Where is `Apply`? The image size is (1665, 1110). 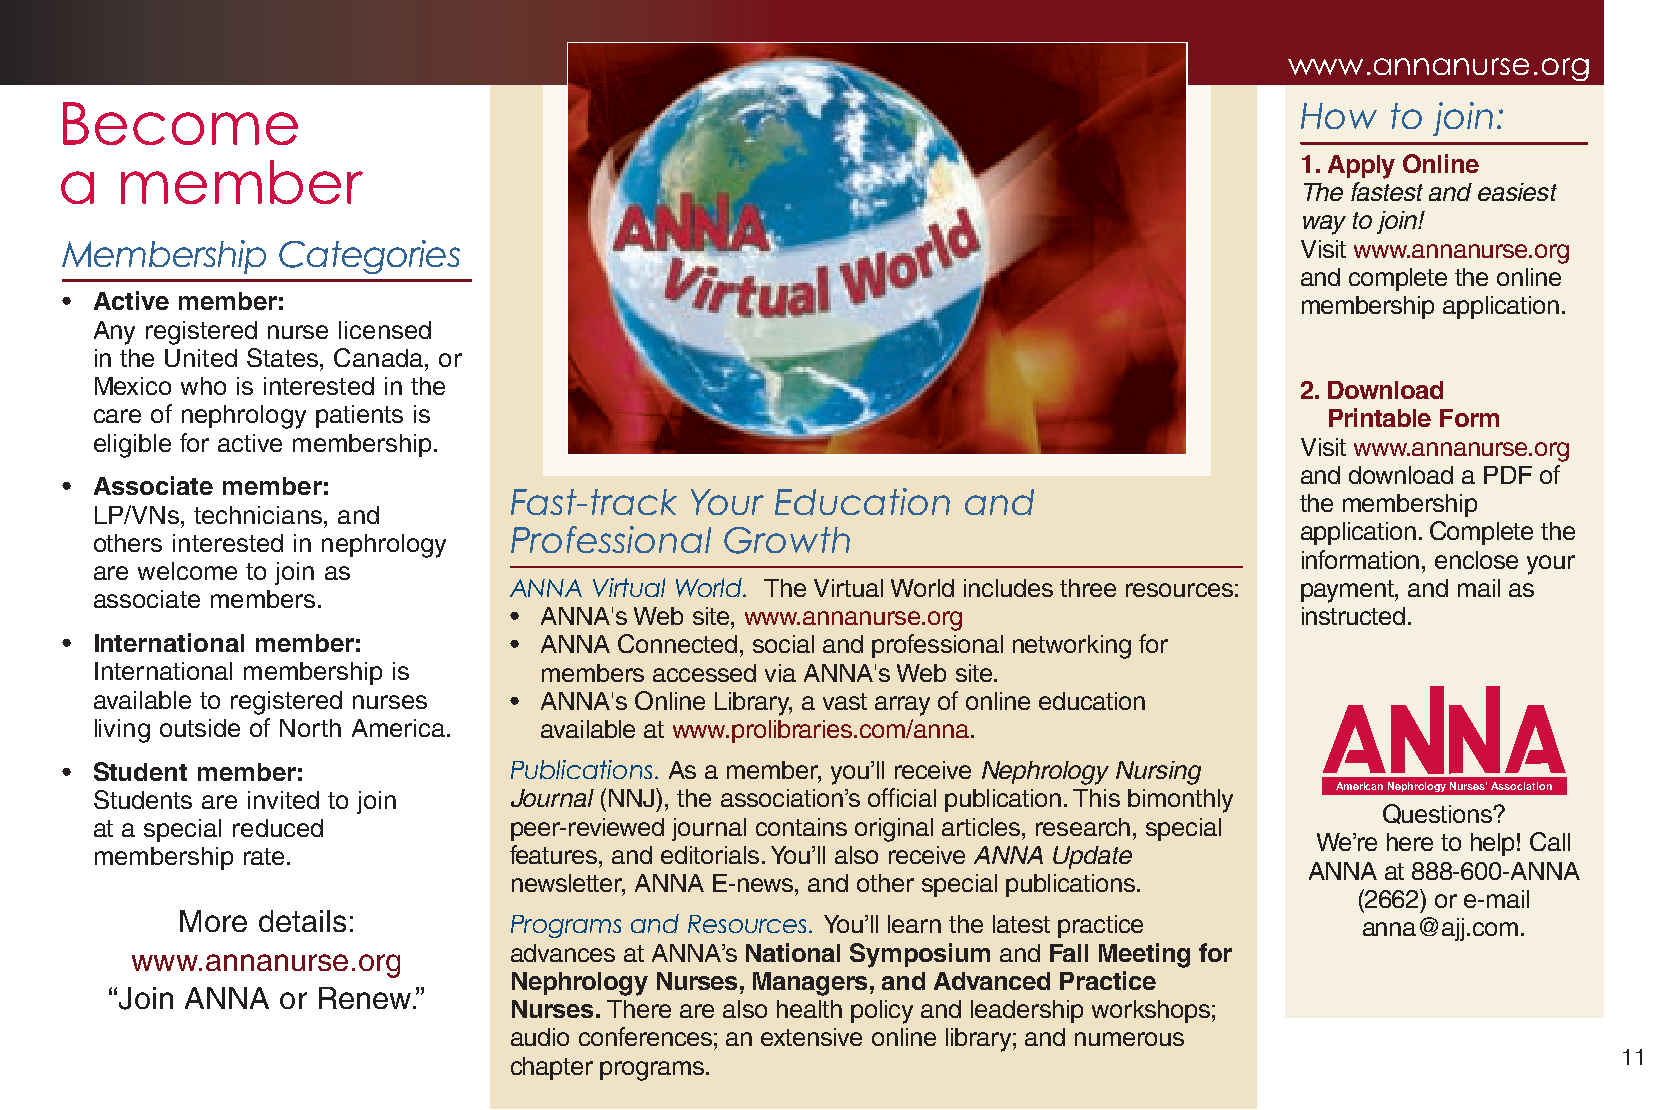 Apply is located at coordinates (1361, 167).
